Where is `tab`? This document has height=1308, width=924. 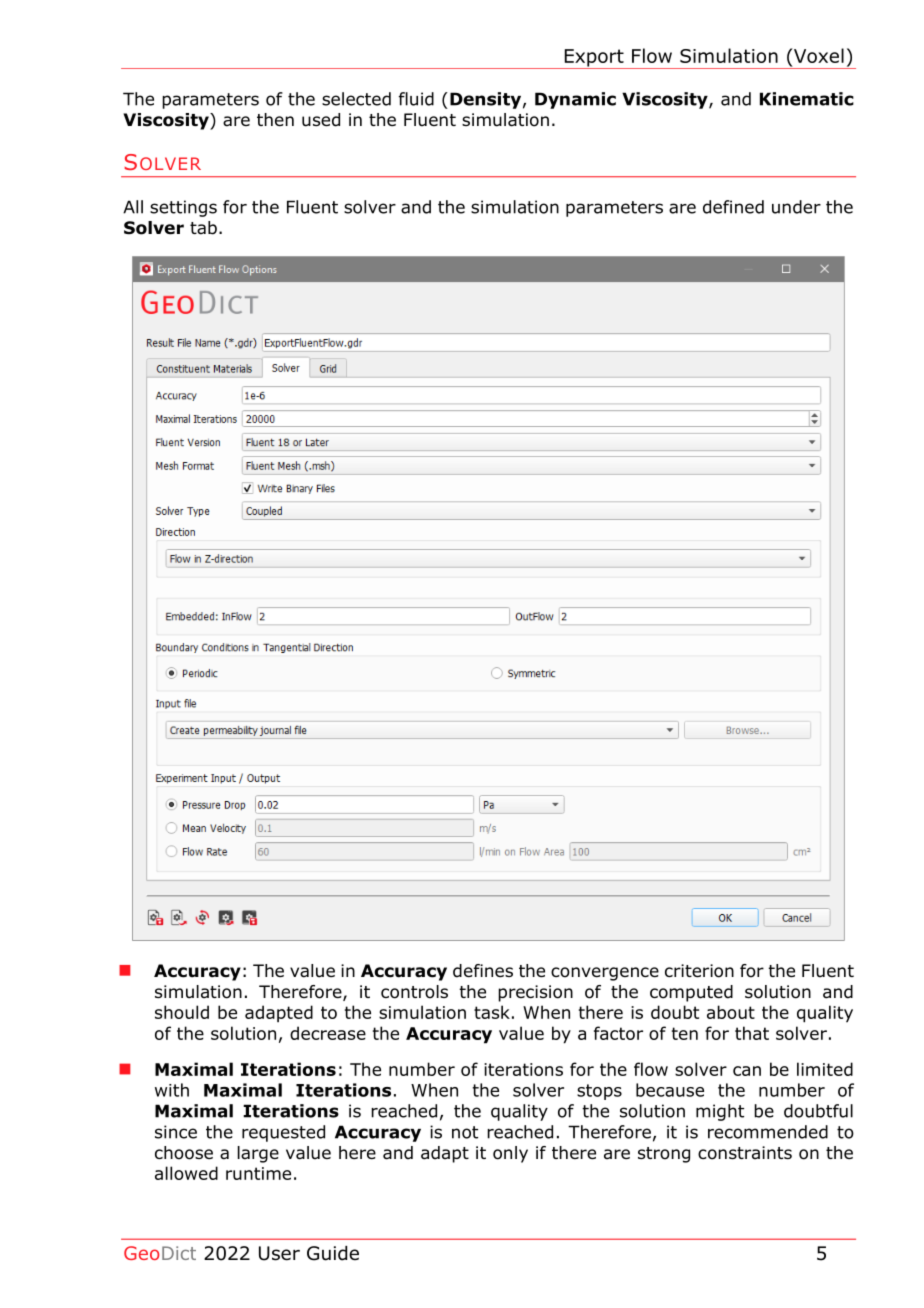 tab is located at coordinates (203, 228).
